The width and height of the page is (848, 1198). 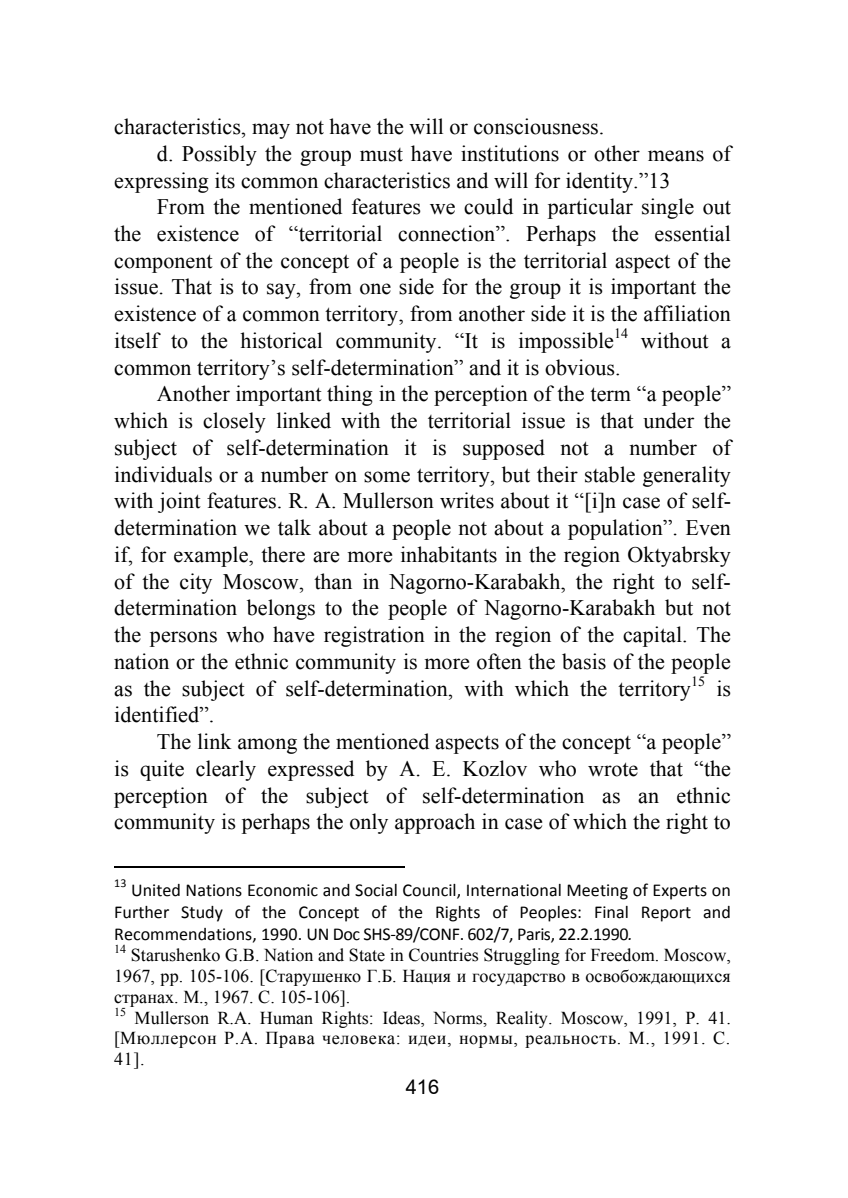 I want to click on some, so click(x=387, y=477).
